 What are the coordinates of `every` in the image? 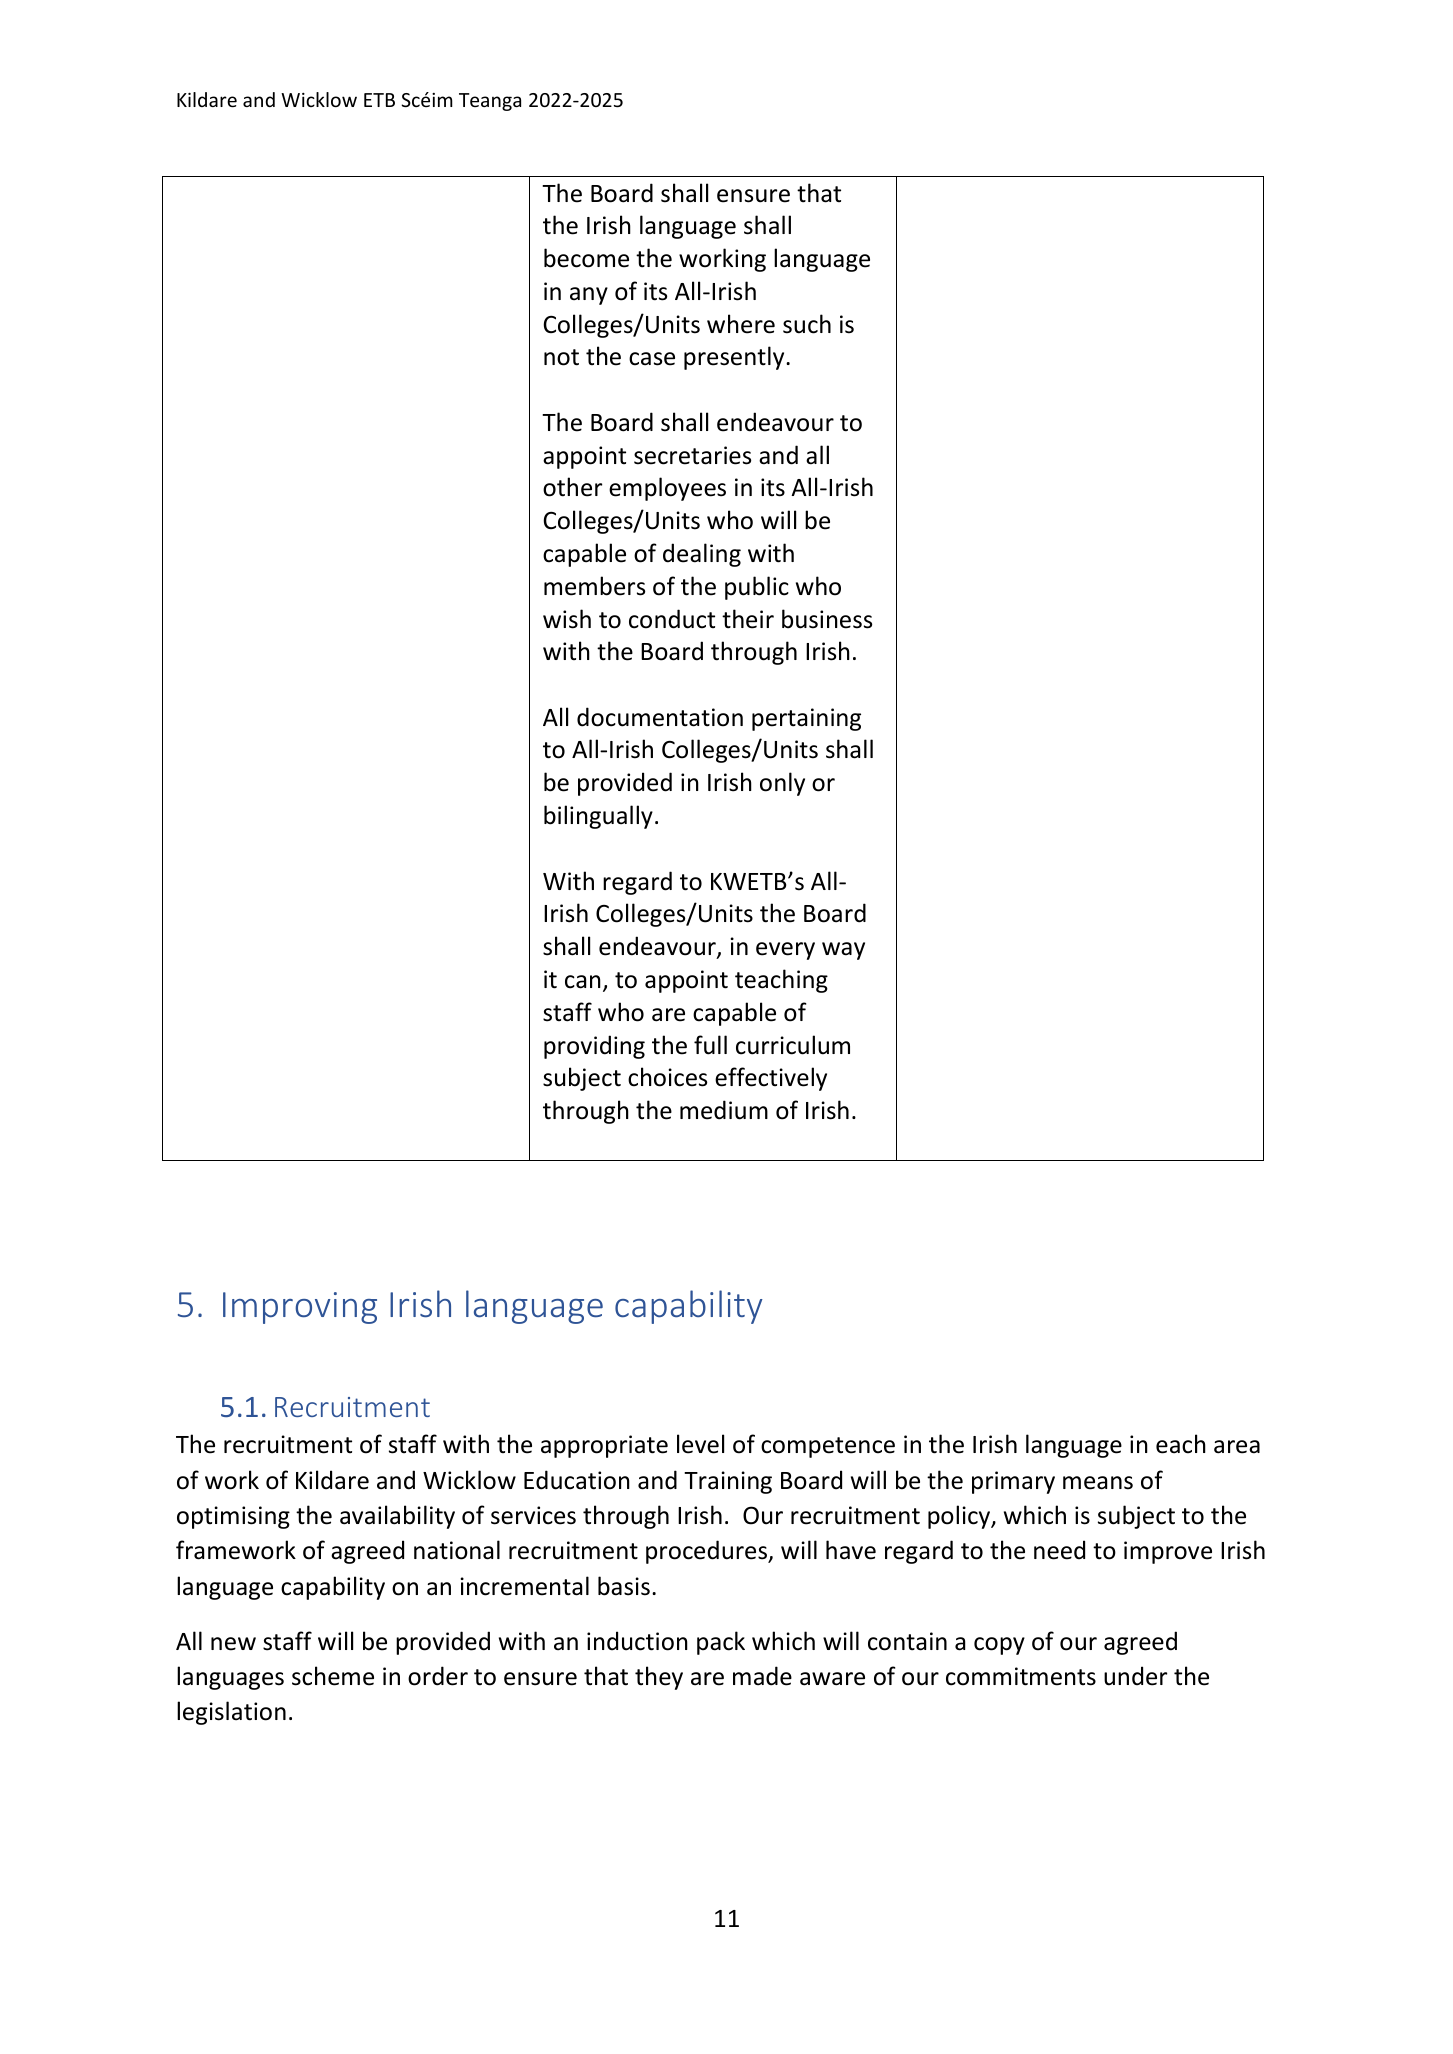 It's located at (785, 951).
